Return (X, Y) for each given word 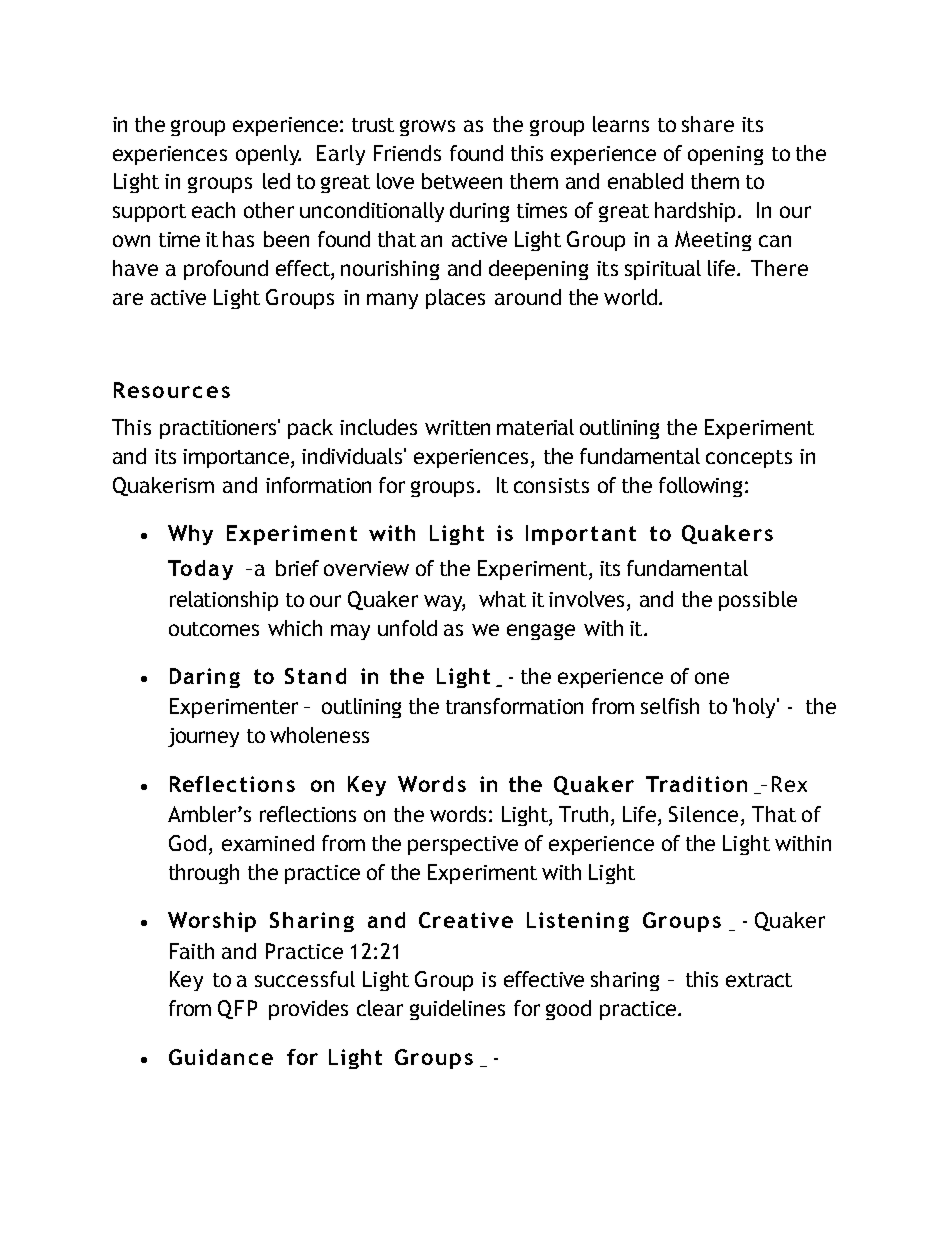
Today (200, 570)
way (444, 603)
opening (725, 155)
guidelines (457, 1010)
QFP (237, 1009)
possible (758, 601)
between (462, 181)
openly (268, 155)
